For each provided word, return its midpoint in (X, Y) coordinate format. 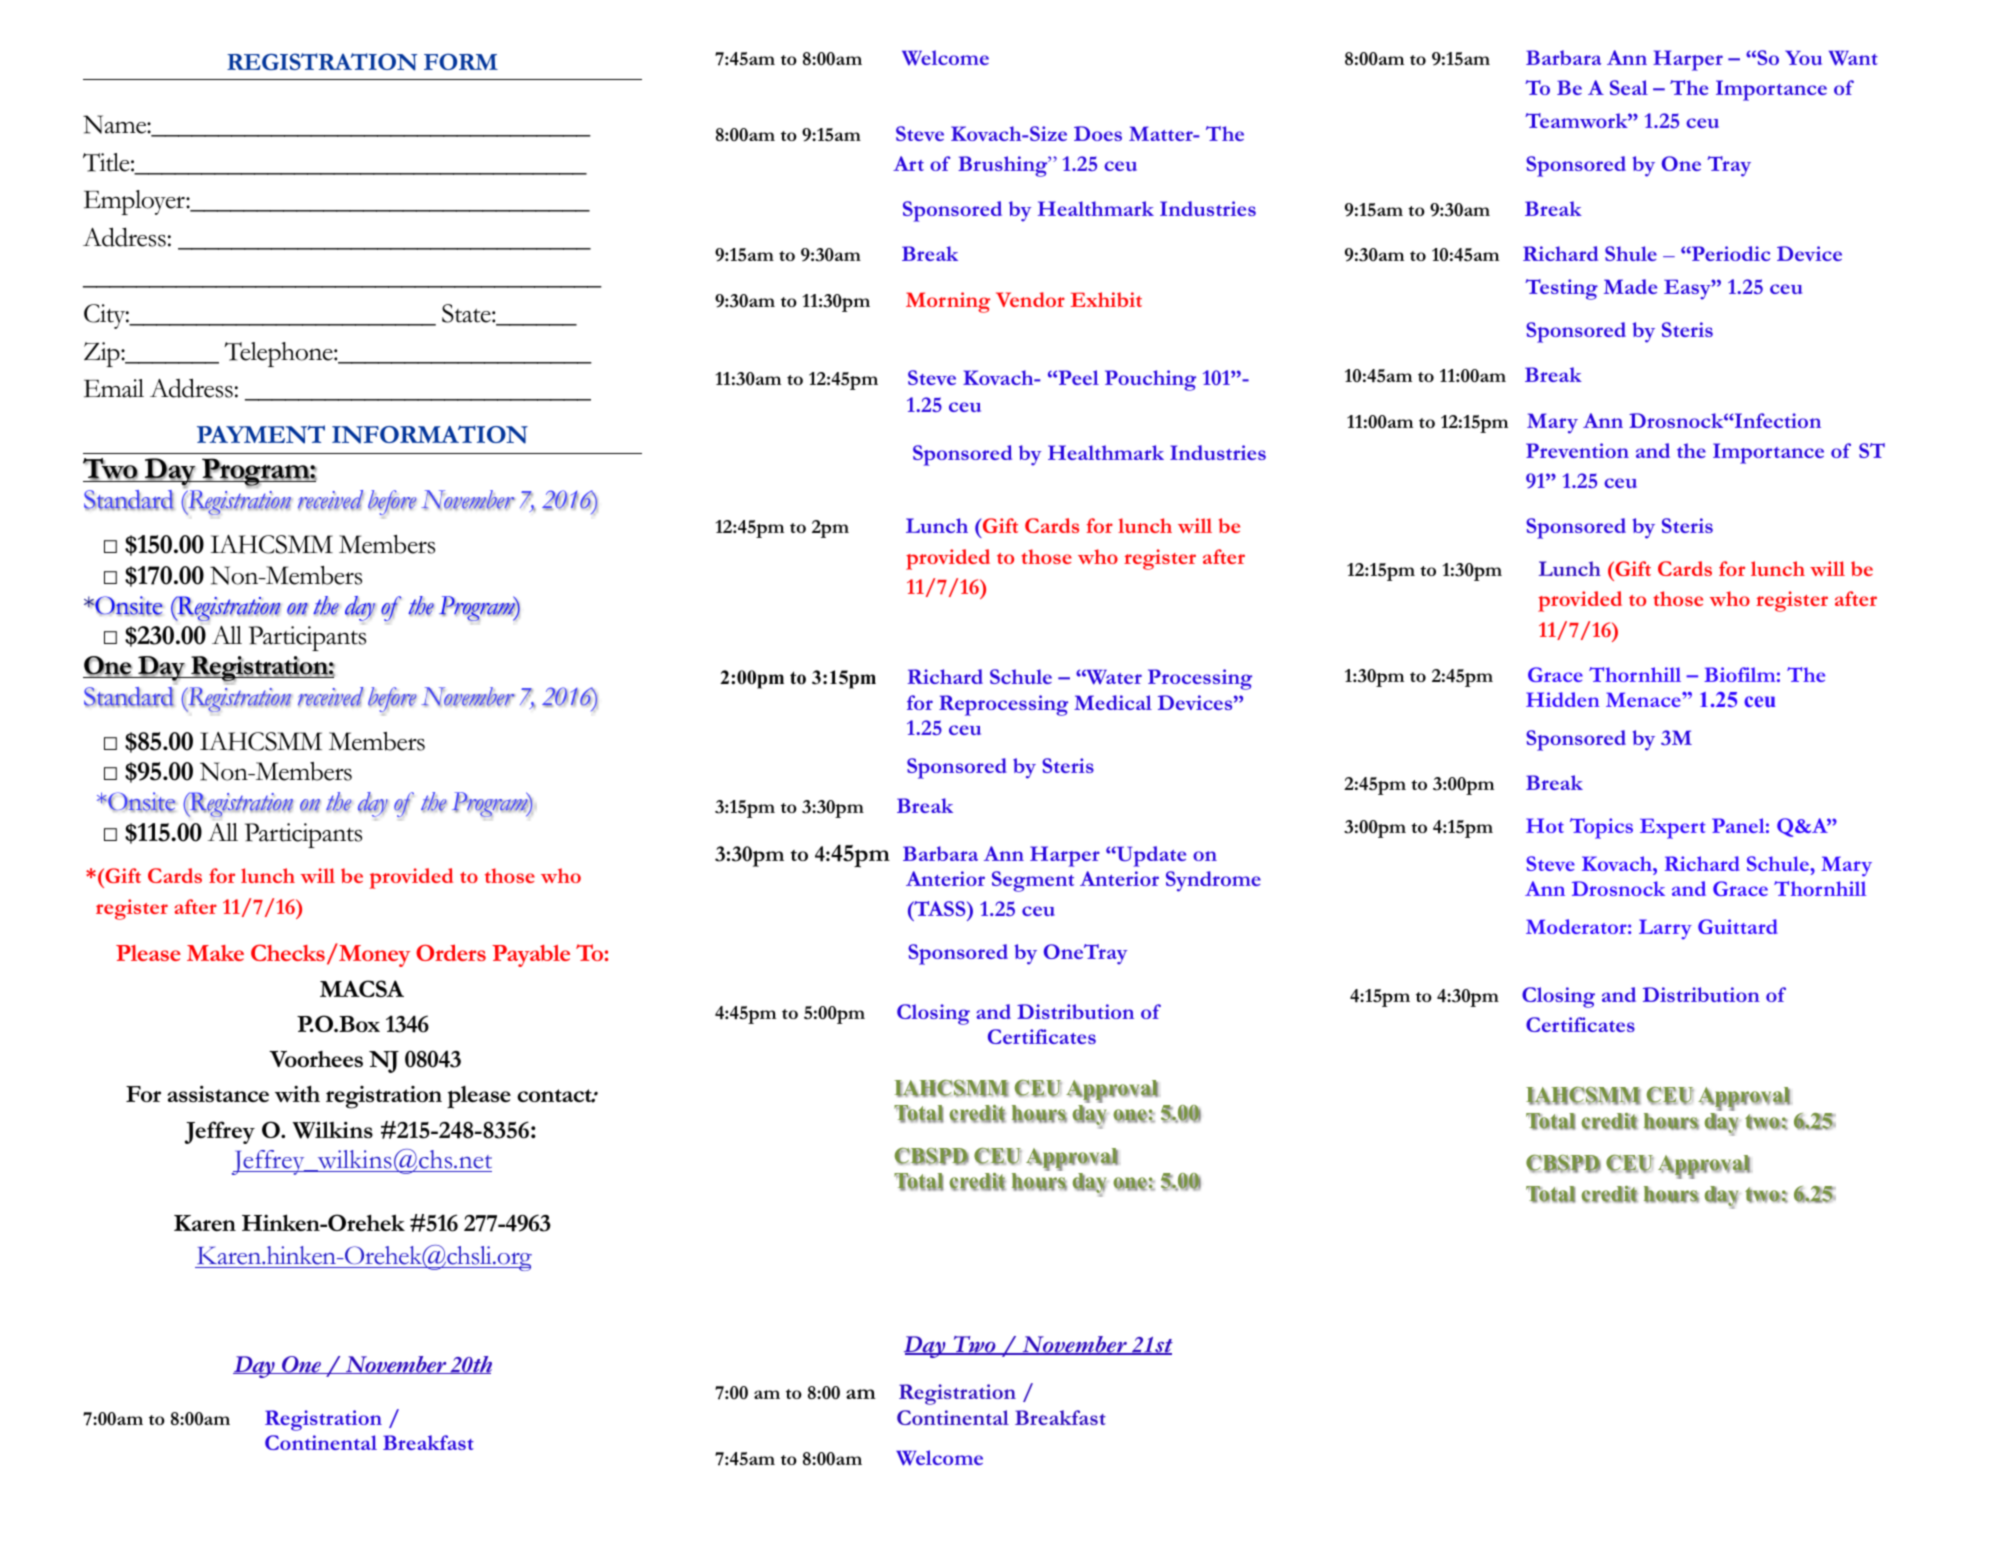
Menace (1644, 699)
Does (1098, 133)
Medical (1113, 702)
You (1803, 57)
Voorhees (316, 1059)
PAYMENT (261, 434)
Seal (1629, 87)
